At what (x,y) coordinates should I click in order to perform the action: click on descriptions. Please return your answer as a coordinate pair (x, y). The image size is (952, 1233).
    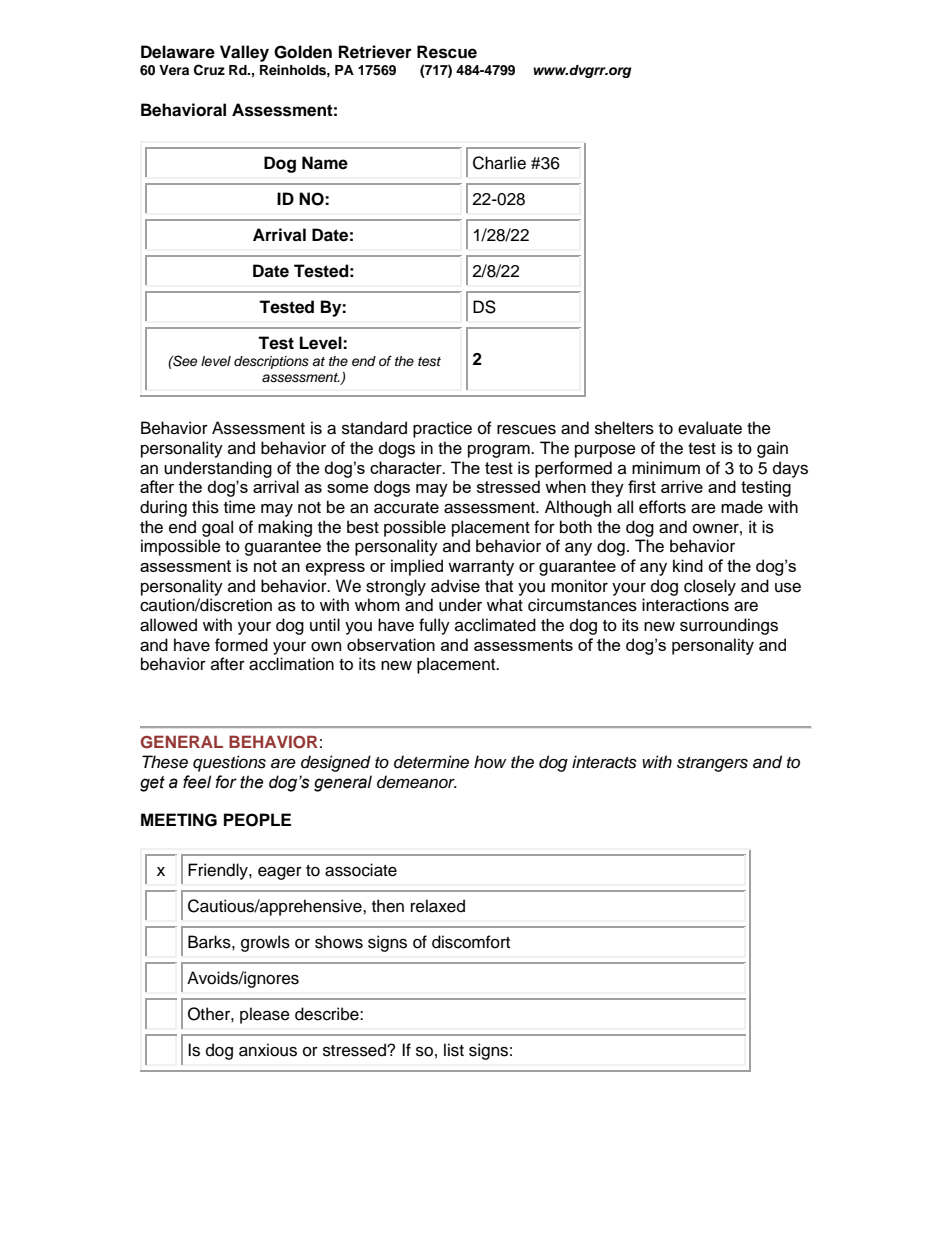
    Looking at the image, I should click on (271, 362).
